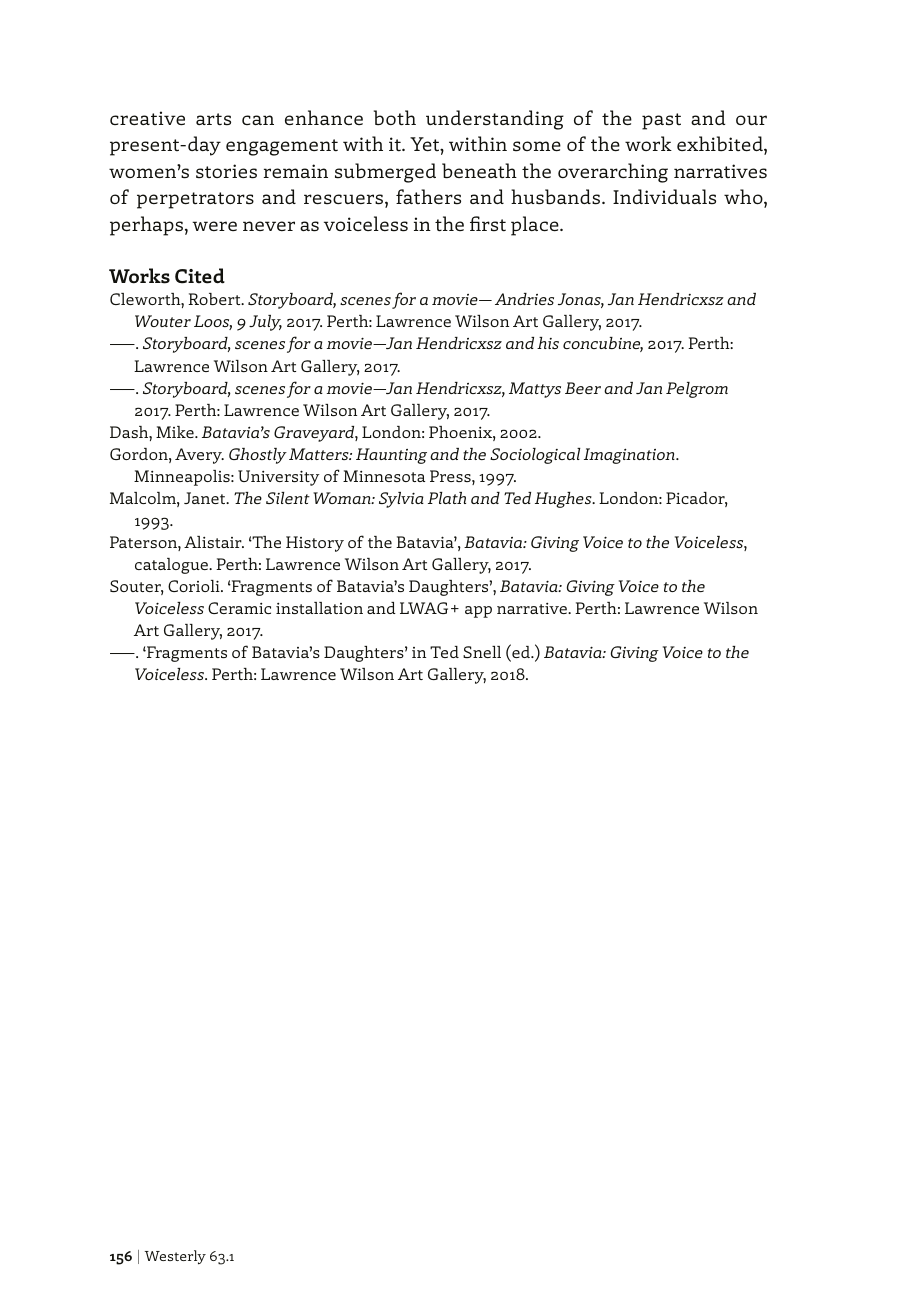 The width and height of the screenshot is (924, 1311). Describe the element at coordinates (175, 1257) in the screenshot. I see `Westerly` at that location.
